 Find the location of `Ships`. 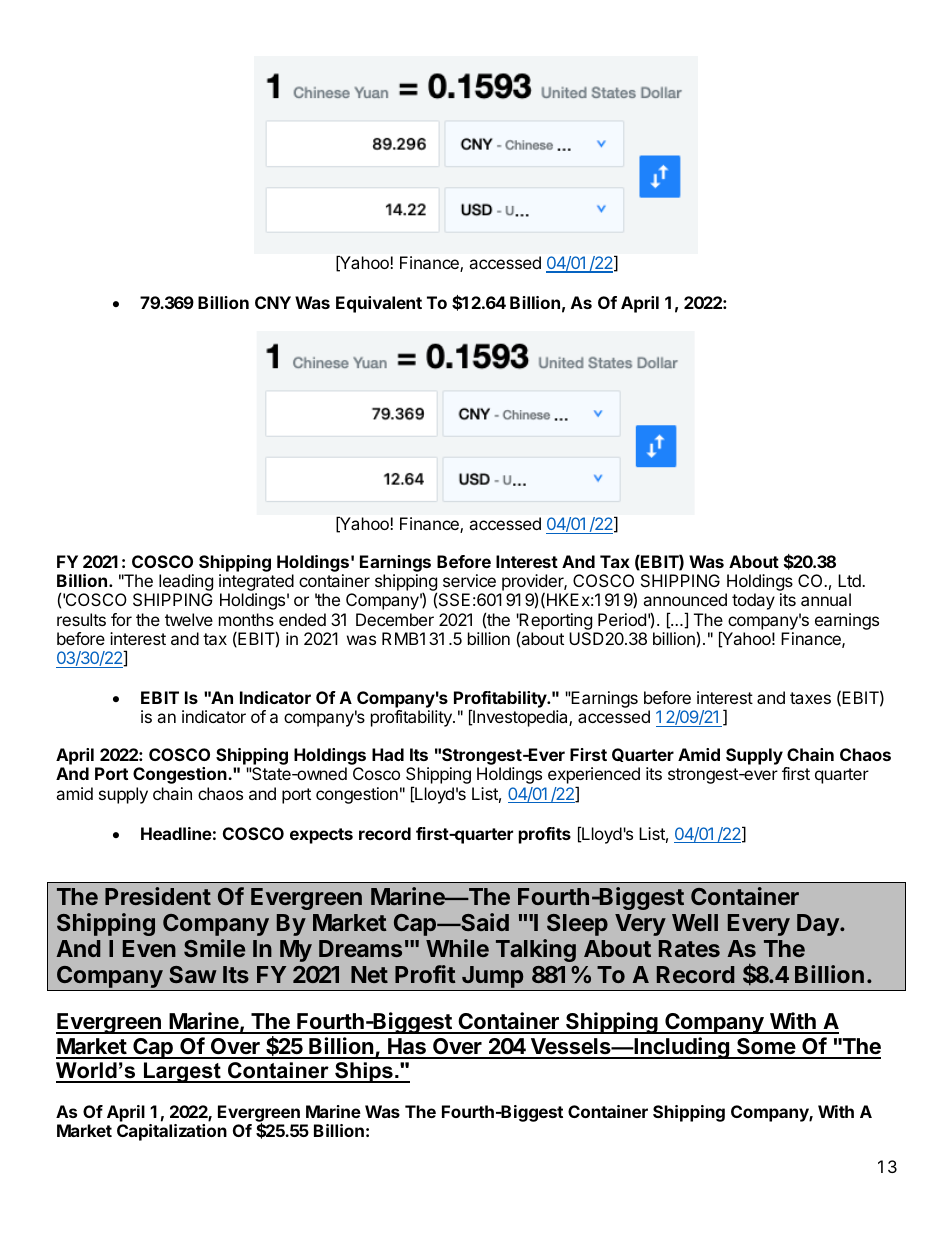

Ships is located at coordinates (364, 1072).
